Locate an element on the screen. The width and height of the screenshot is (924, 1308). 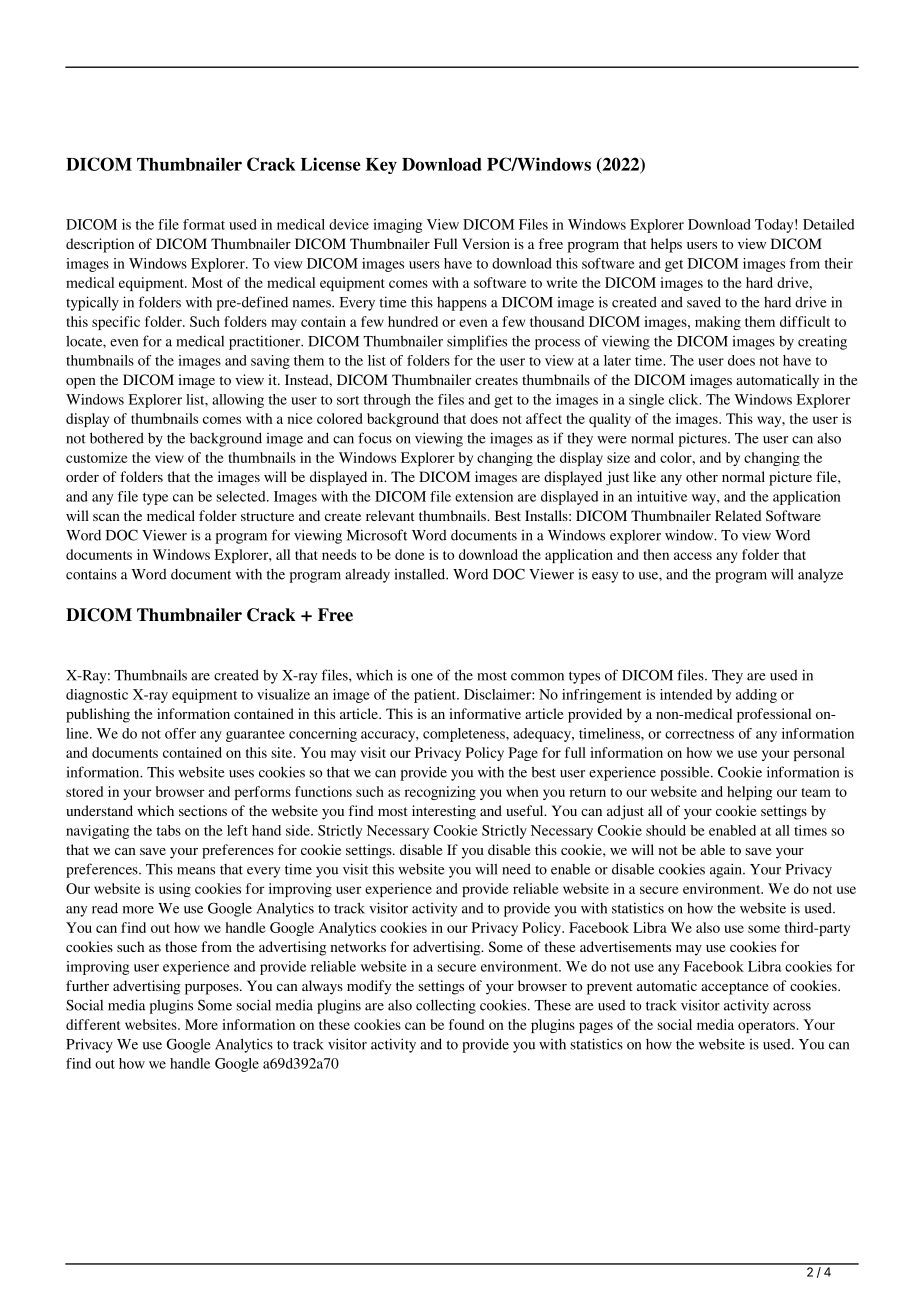
Detailed is located at coordinates (829, 224).
